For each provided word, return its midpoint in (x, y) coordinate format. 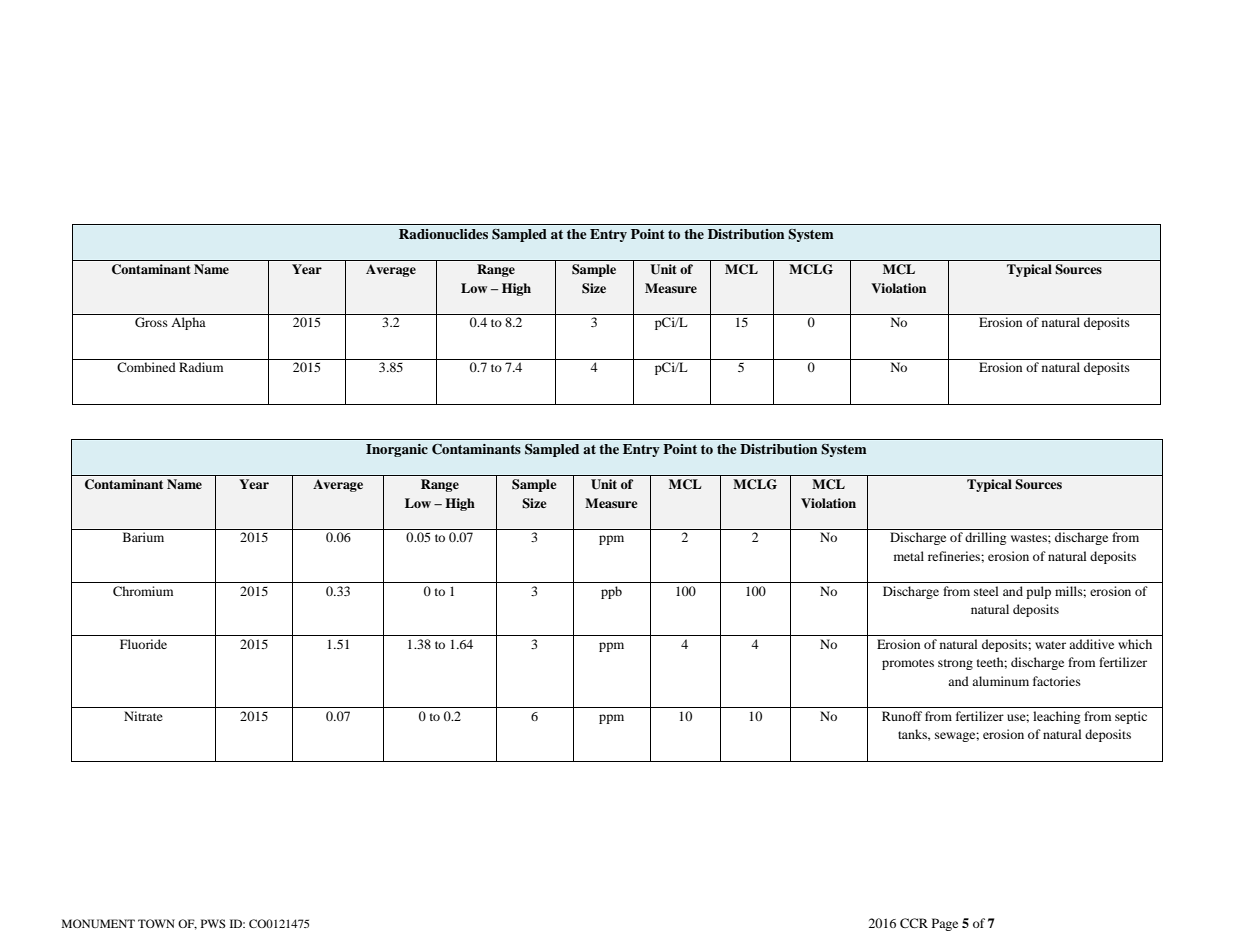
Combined (146, 367)
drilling (985, 538)
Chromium (143, 591)
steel (986, 591)
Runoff (902, 716)
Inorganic (397, 450)
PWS (213, 923)
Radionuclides (443, 234)
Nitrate (143, 716)
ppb (611, 592)
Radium (201, 367)
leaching (1056, 717)
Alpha (188, 323)
